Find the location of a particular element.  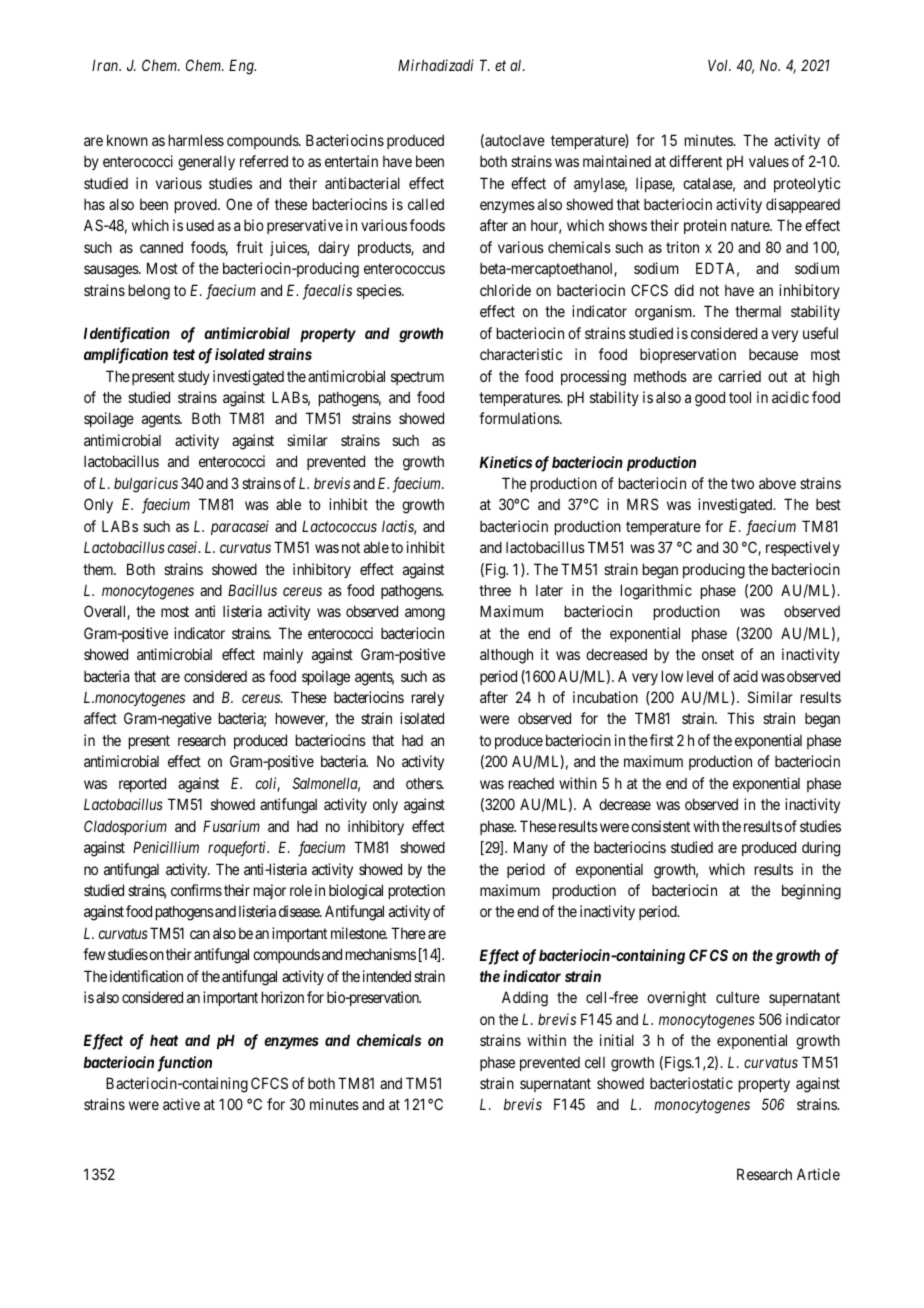

reported is located at coordinates (142, 784).
